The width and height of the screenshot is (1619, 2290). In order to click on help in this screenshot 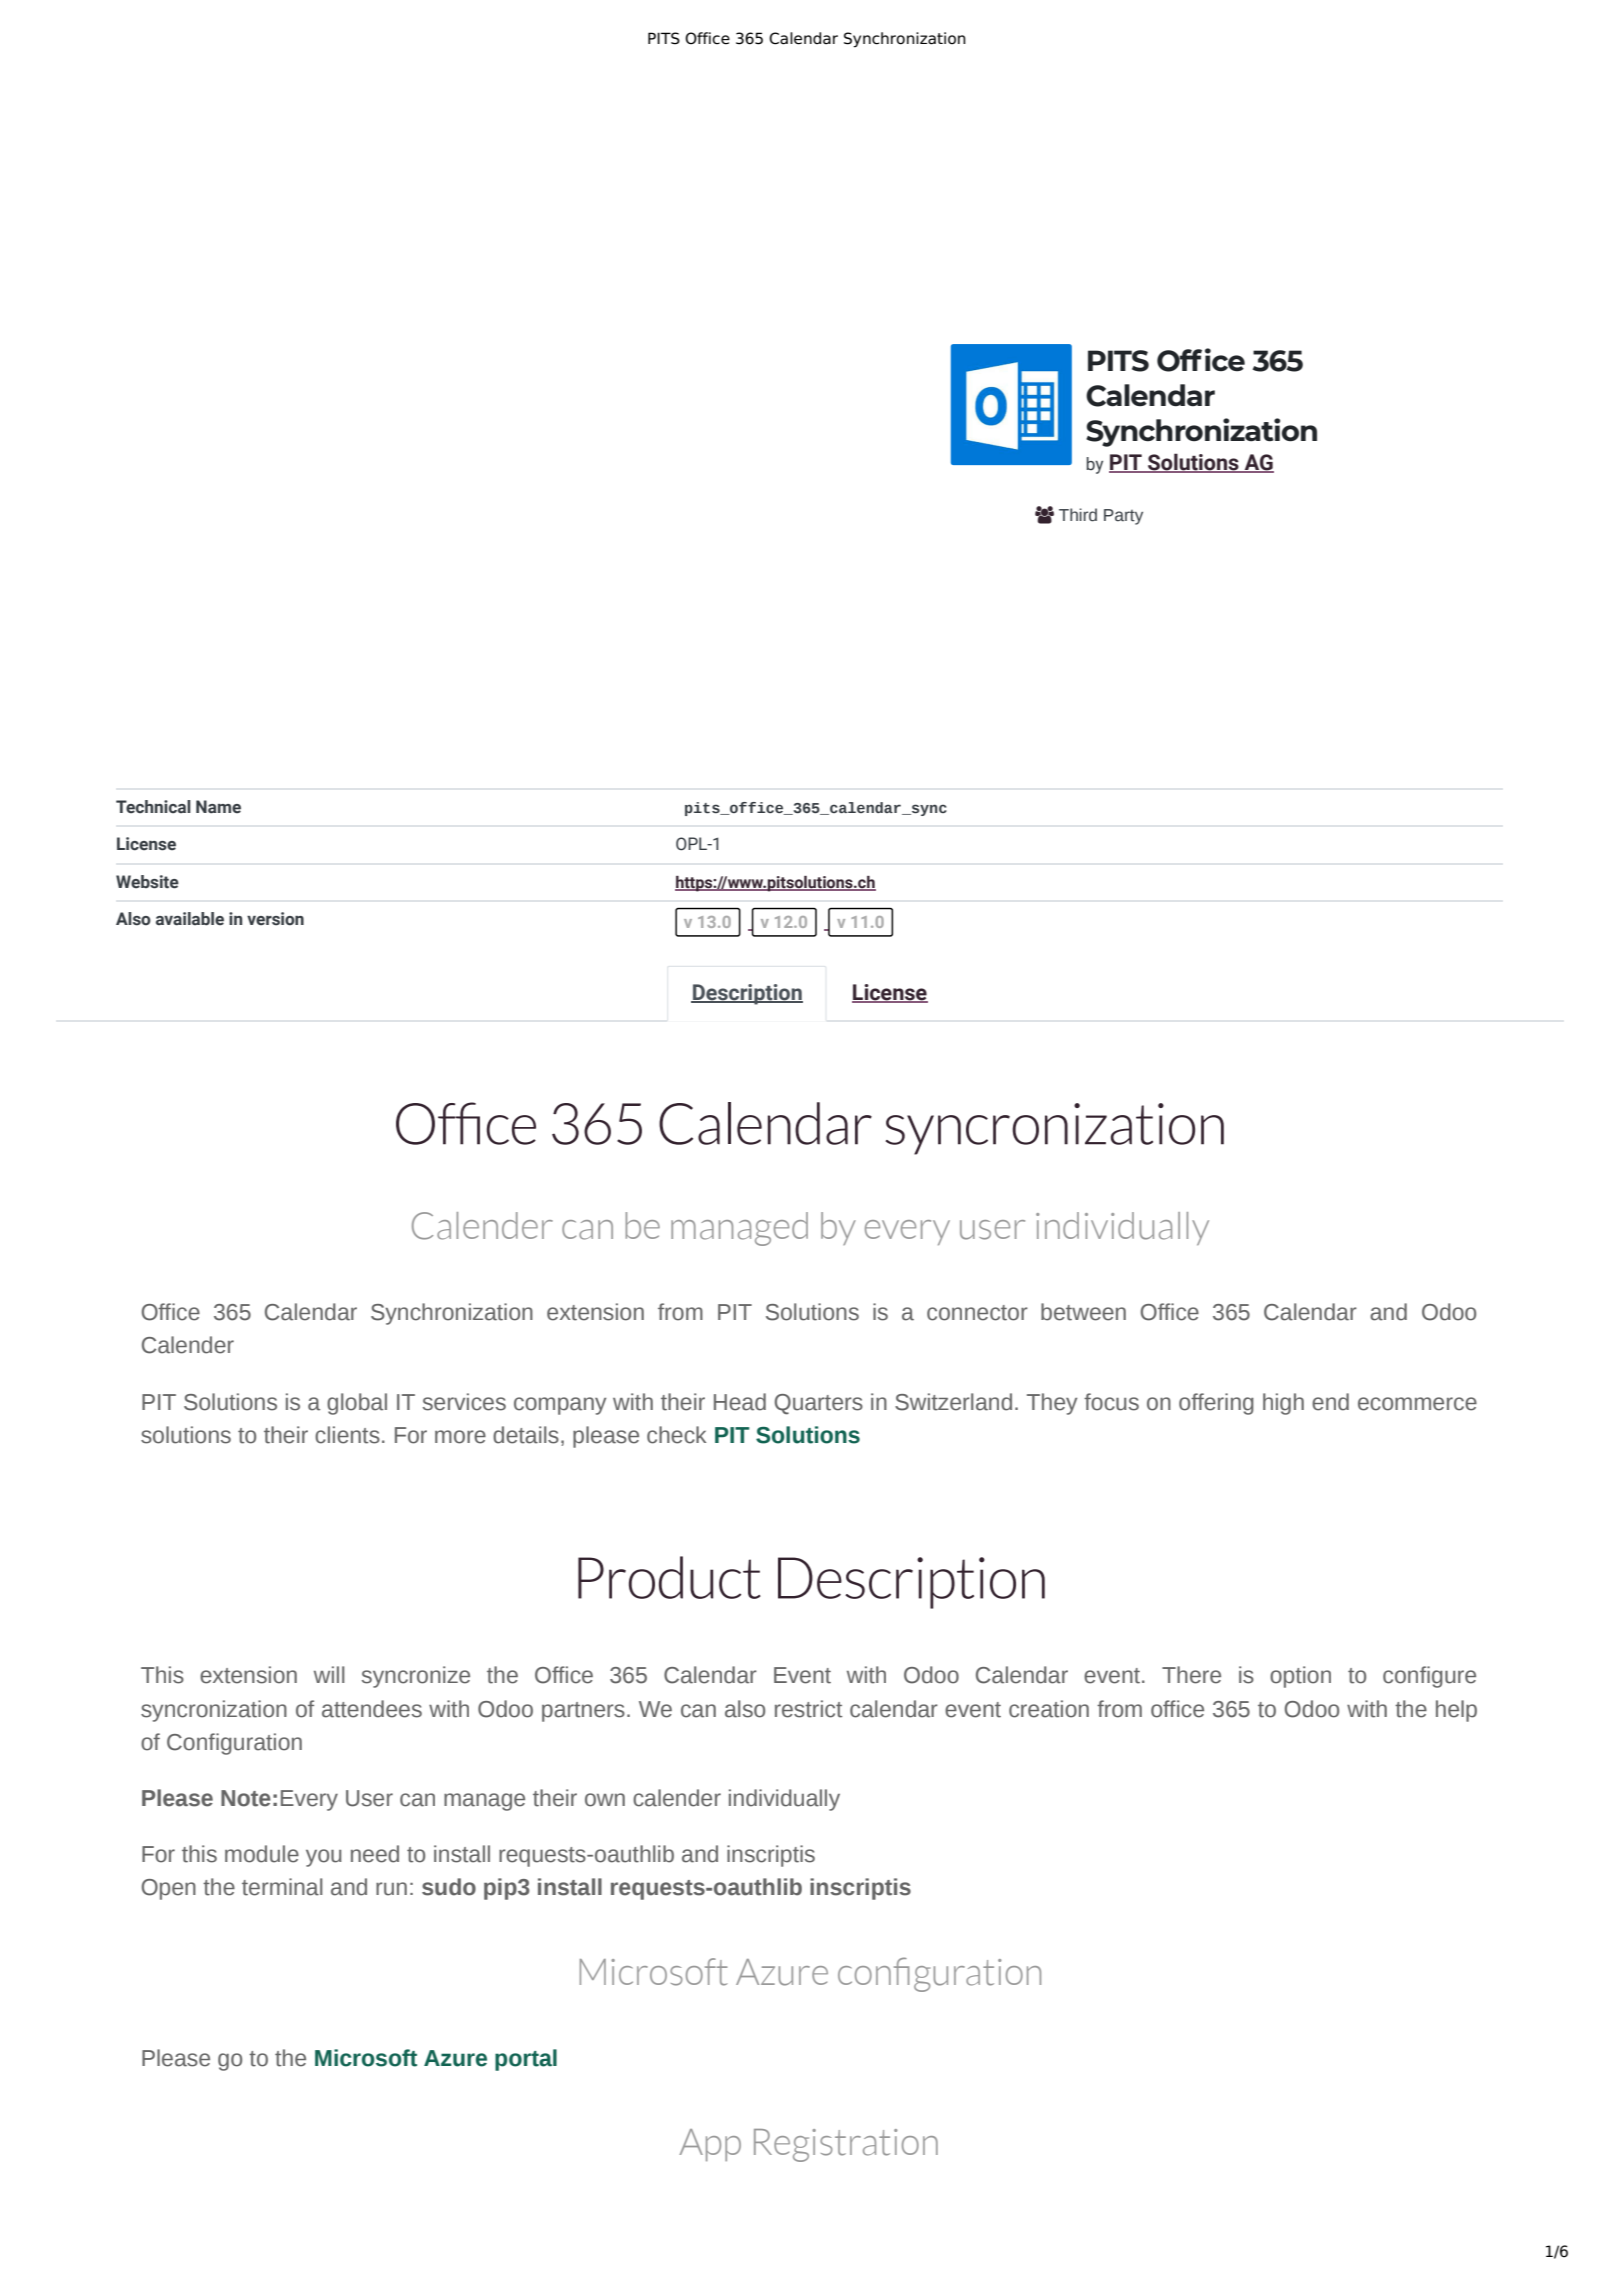, I will do `click(1456, 1711)`.
